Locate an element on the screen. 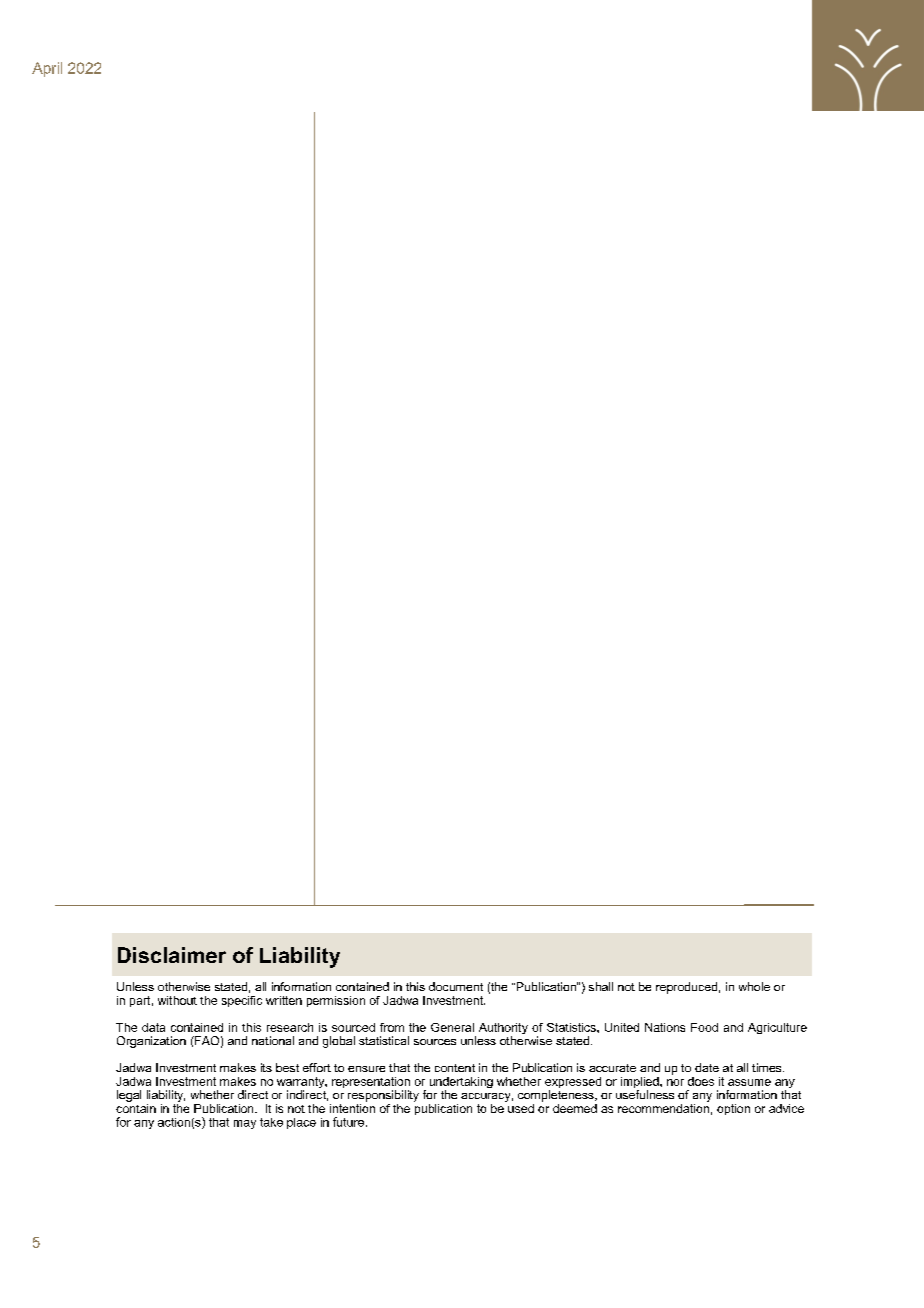 The width and height of the screenshot is (924, 1308). does is located at coordinates (701, 1081).
